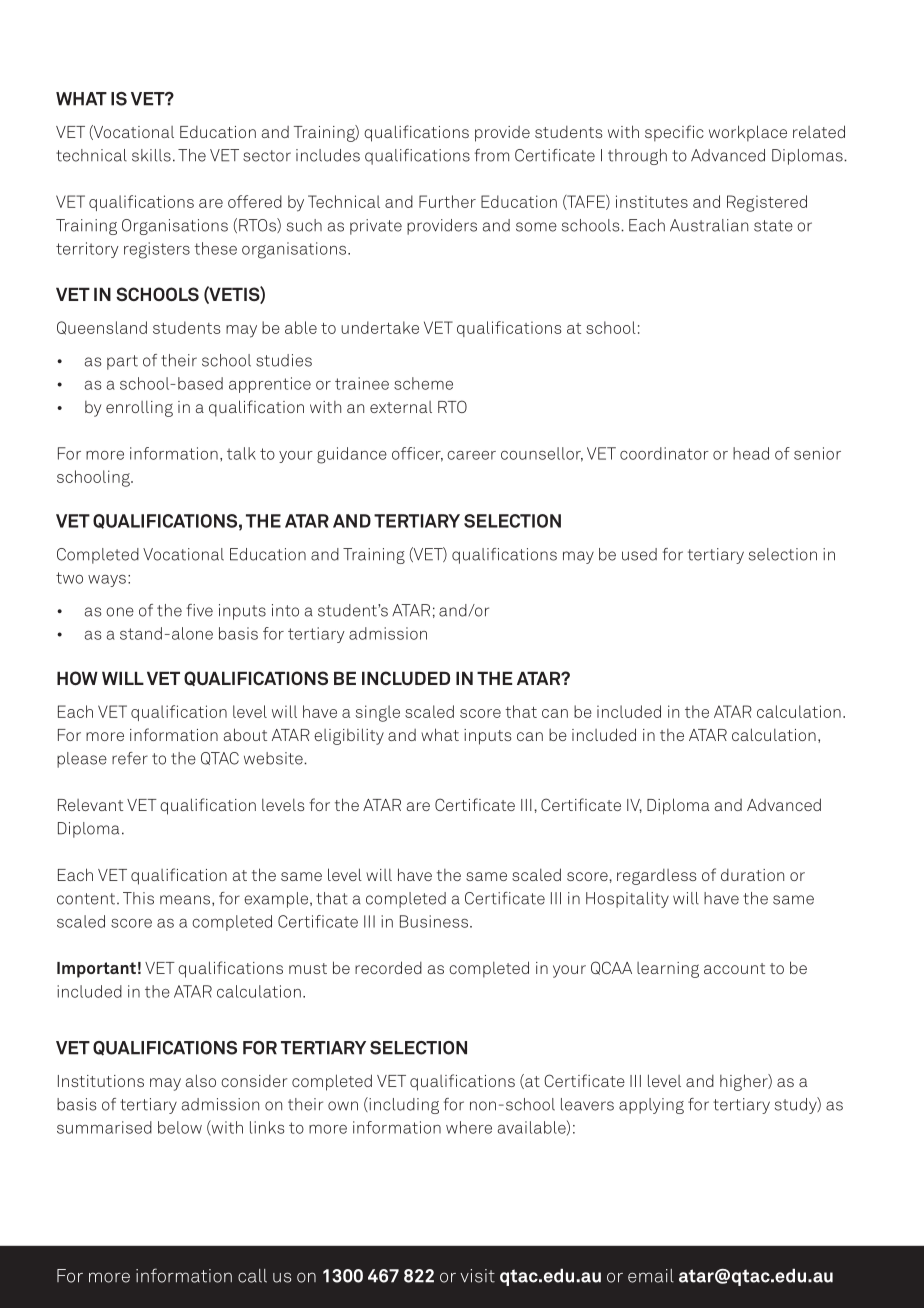 The image size is (924, 1308). I want to click on Important, so click(96, 970).
